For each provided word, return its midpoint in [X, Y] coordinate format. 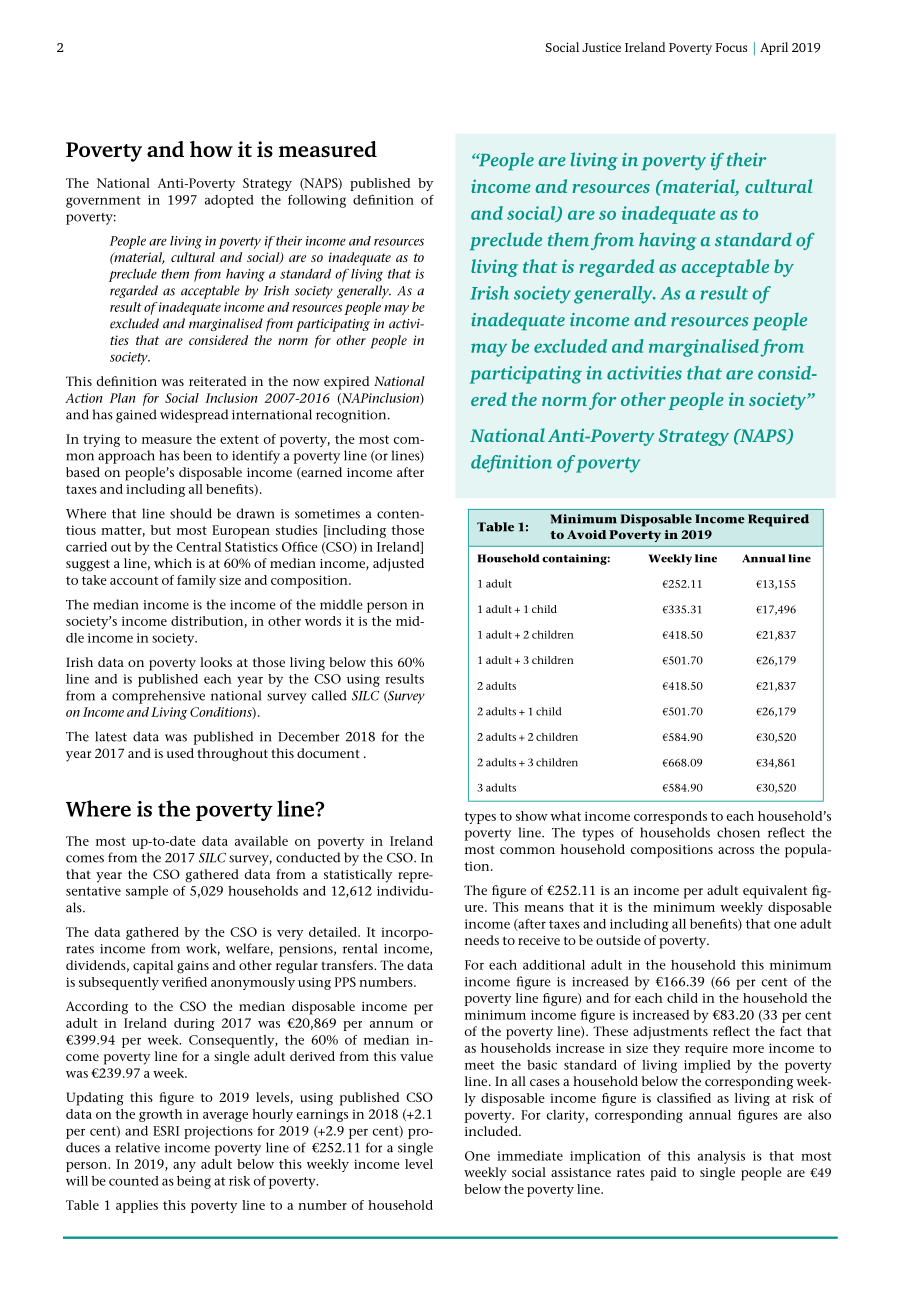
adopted [229, 201]
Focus [731, 47]
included [492, 1131]
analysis [721, 1157]
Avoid [587, 534]
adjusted [398, 565]
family [196, 581]
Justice [601, 47]
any [184, 1167]
